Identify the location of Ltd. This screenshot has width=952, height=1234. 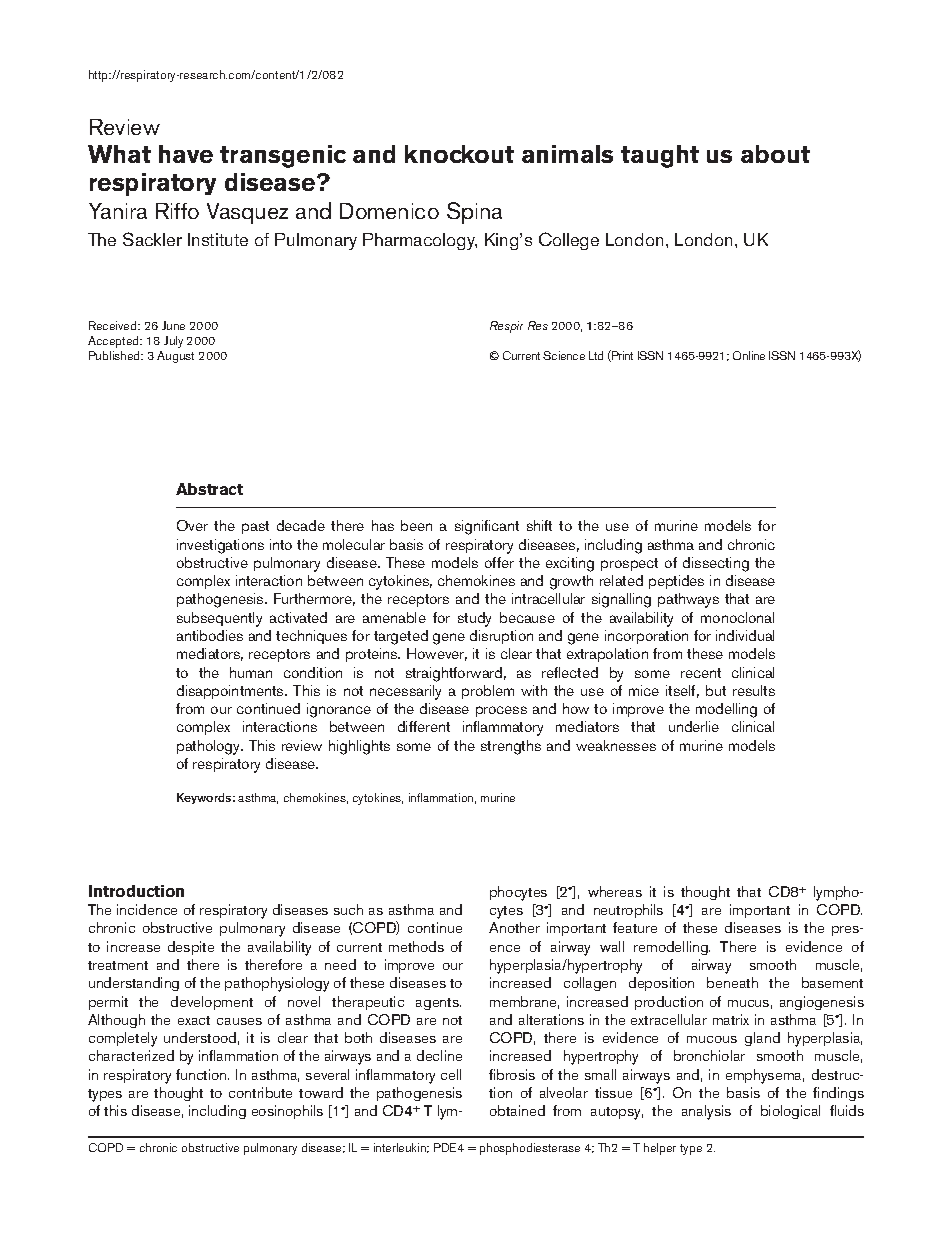
(596, 355).
